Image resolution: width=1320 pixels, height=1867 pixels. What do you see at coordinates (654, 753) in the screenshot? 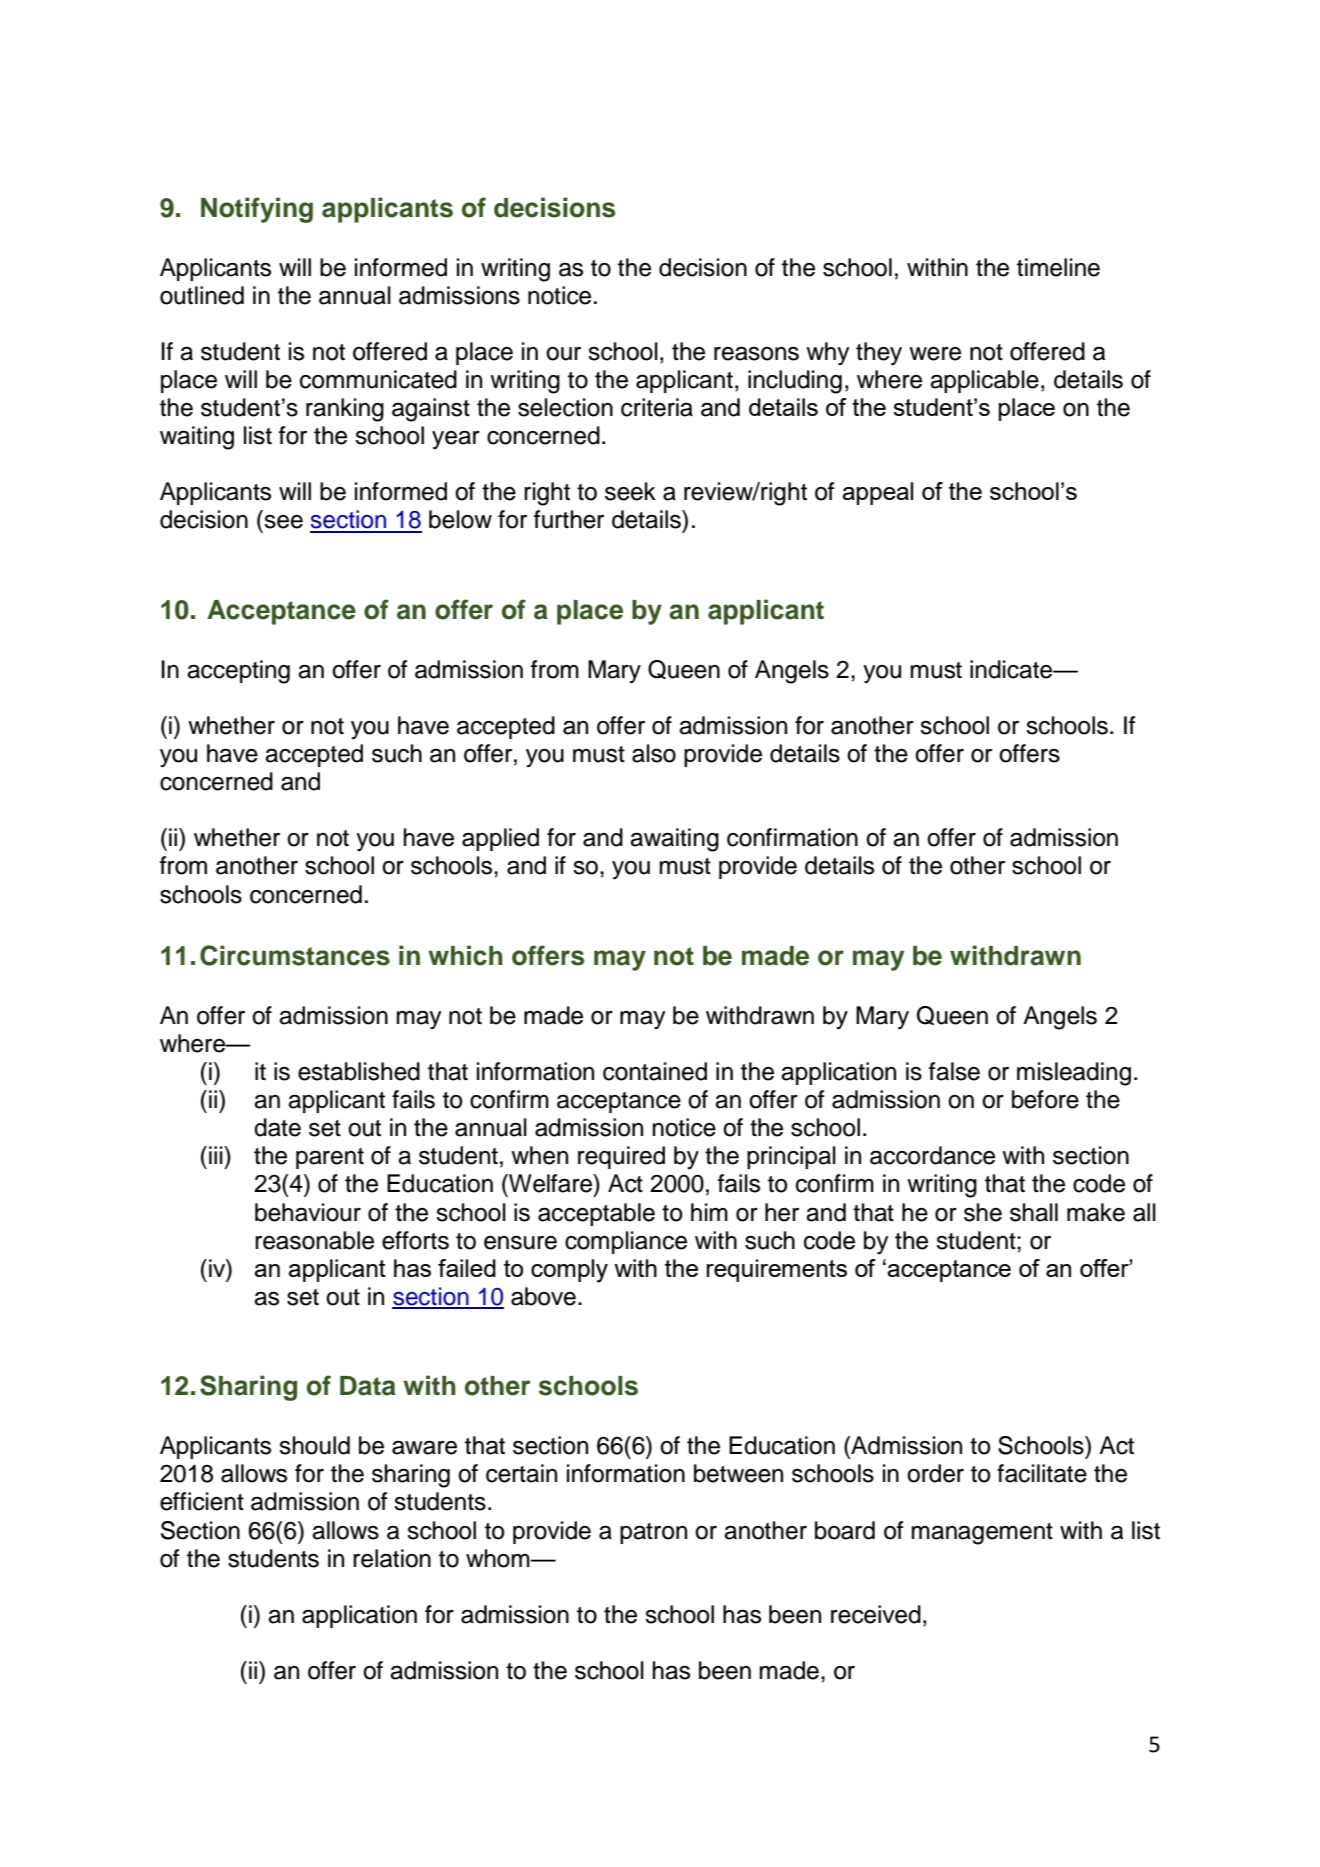
I see `also` at bounding box center [654, 753].
